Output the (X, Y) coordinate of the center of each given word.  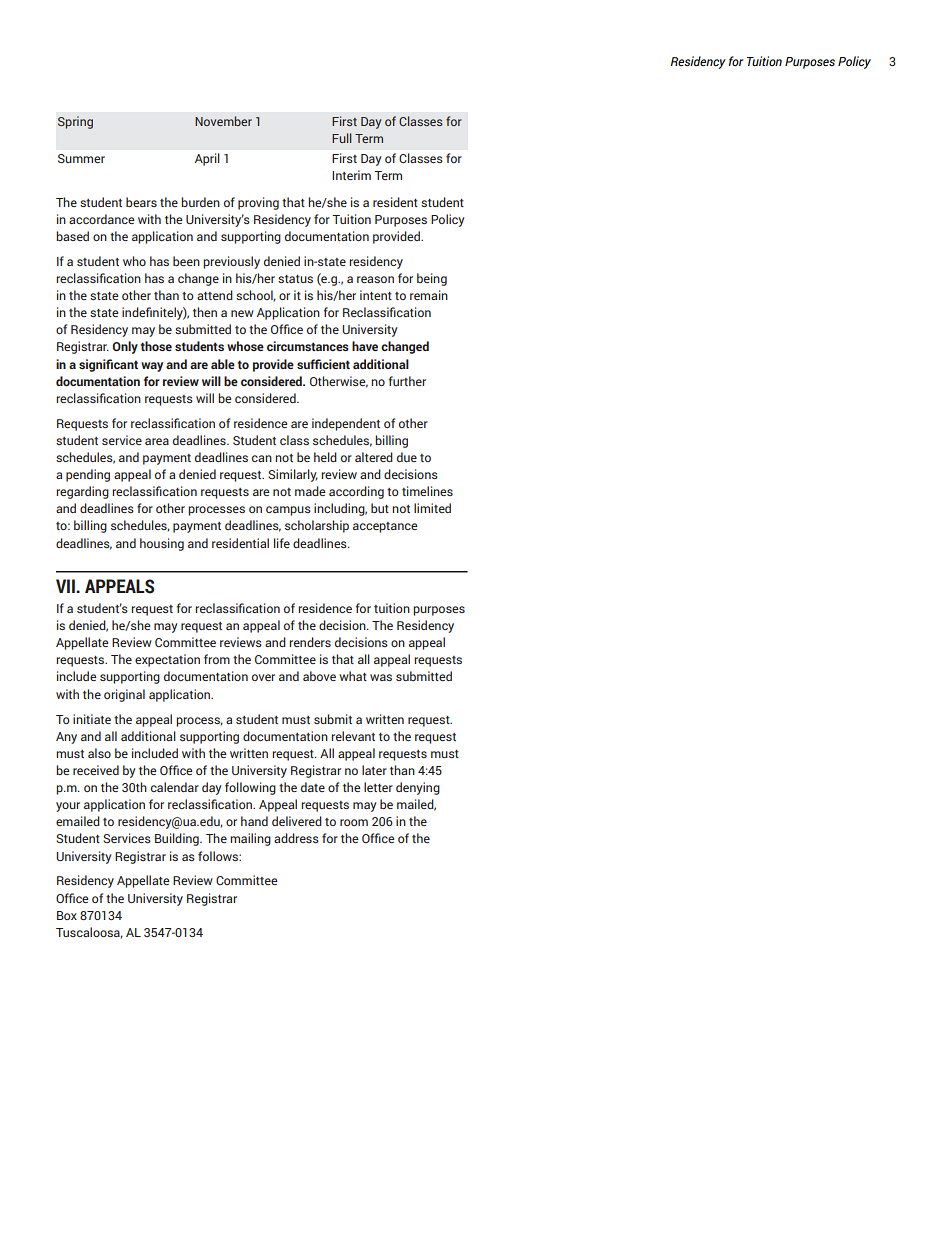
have (365, 346)
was (381, 677)
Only (125, 347)
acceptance (385, 527)
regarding (82, 492)
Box (67, 915)
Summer (81, 158)
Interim (351, 175)
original (124, 695)
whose (245, 346)
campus (288, 511)
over (263, 677)
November (223, 121)
